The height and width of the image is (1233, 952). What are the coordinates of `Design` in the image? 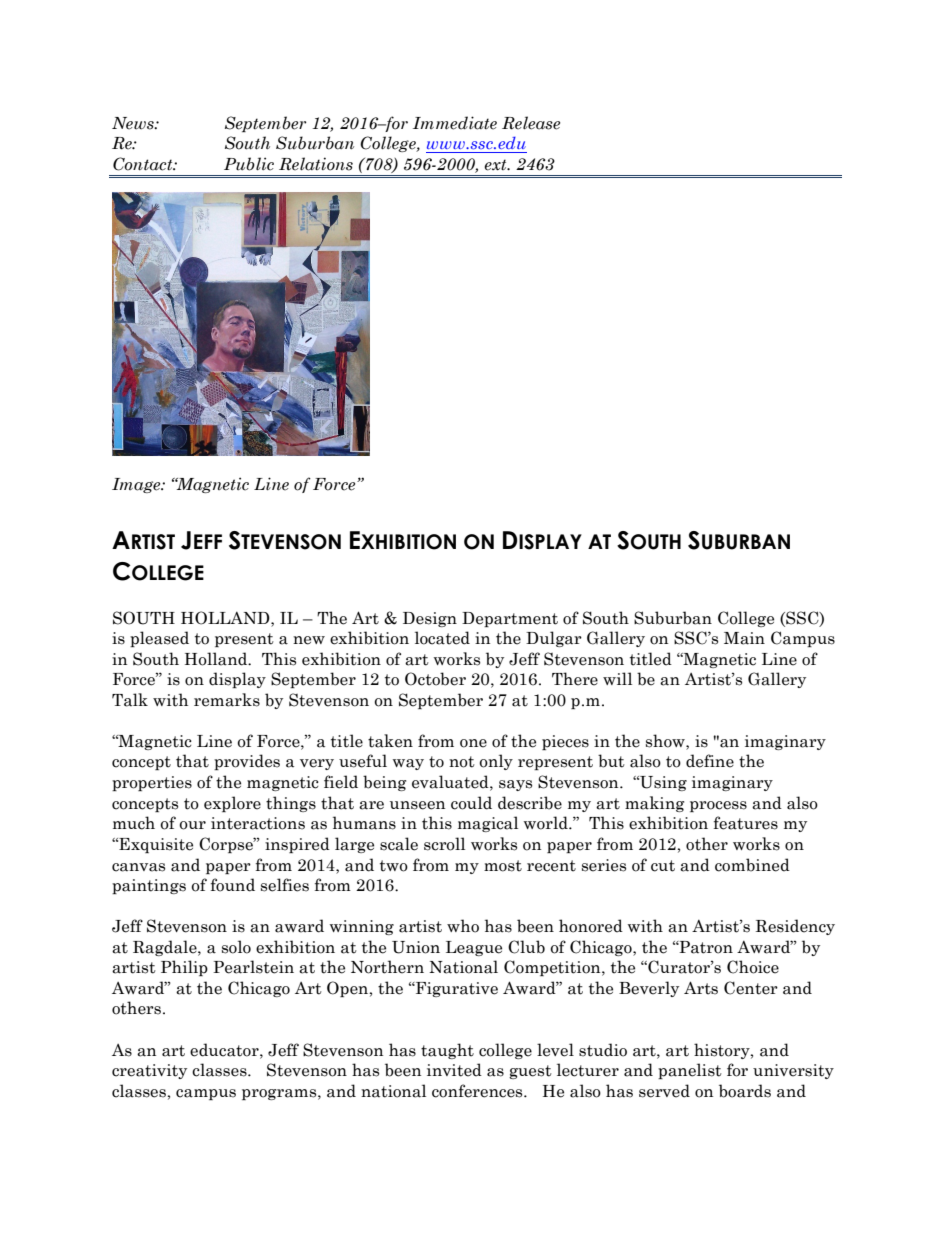 It's located at (430, 619).
